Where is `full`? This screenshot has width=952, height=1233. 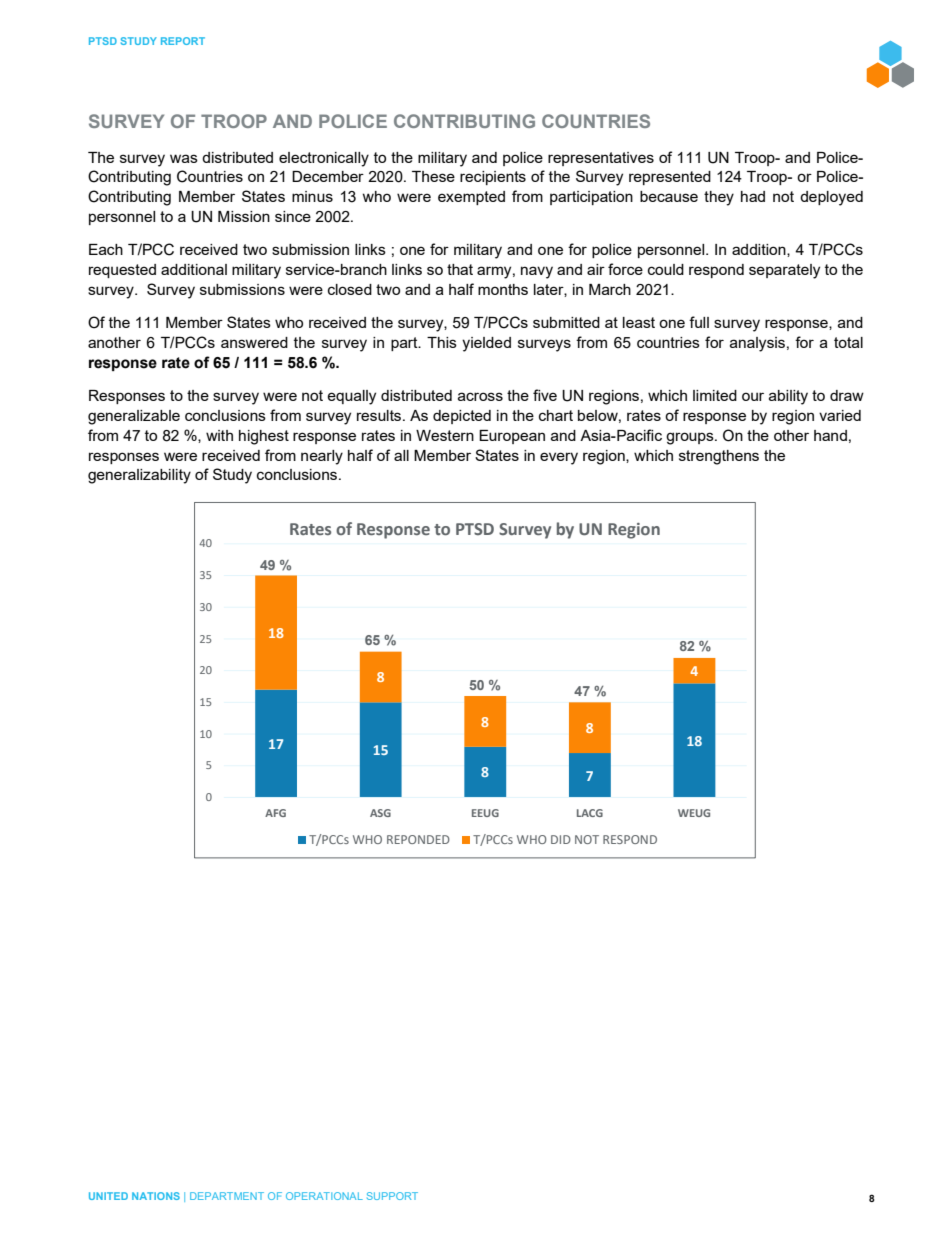
full is located at coordinates (699, 322).
